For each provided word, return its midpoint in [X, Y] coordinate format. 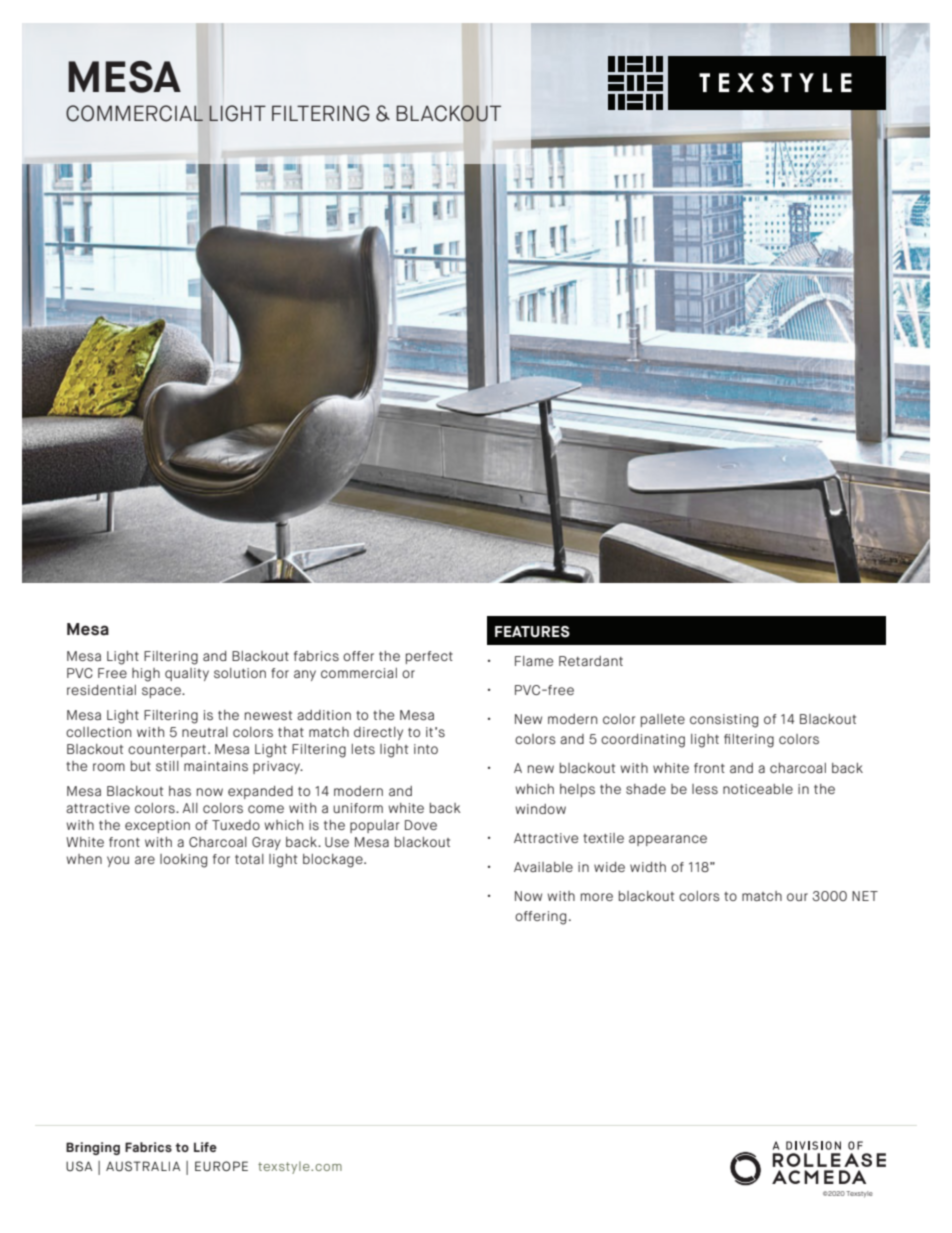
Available [543, 867]
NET [865, 896]
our [797, 897]
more [597, 897]
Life [205, 1147]
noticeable [758, 789]
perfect [429, 657]
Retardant [591, 661]
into [426, 749]
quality [187, 674]
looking [183, 861]
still [167, 766]
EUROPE [221, 1166]
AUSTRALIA [143, 1166]
